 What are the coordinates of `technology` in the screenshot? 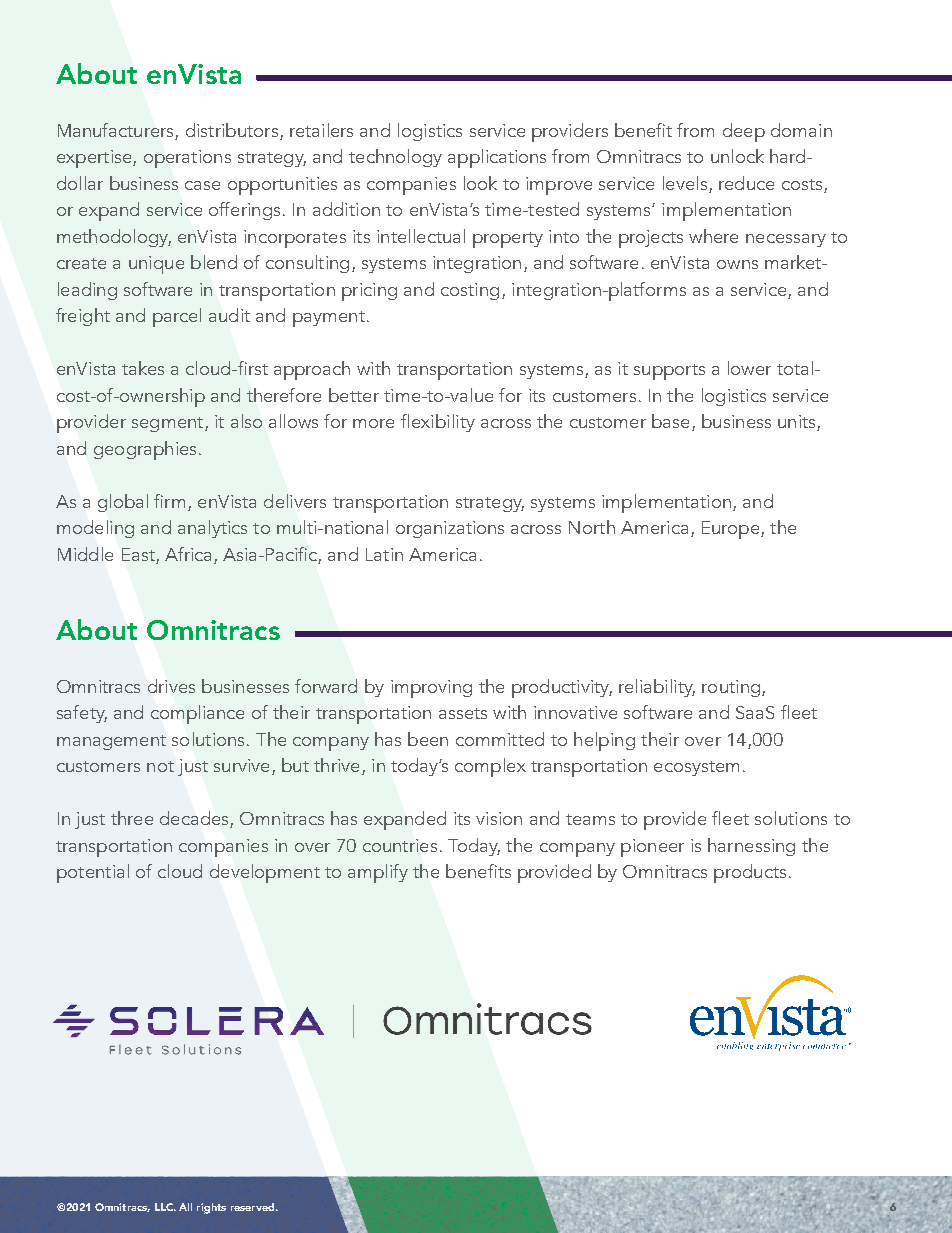 It's located at (395, 158).
